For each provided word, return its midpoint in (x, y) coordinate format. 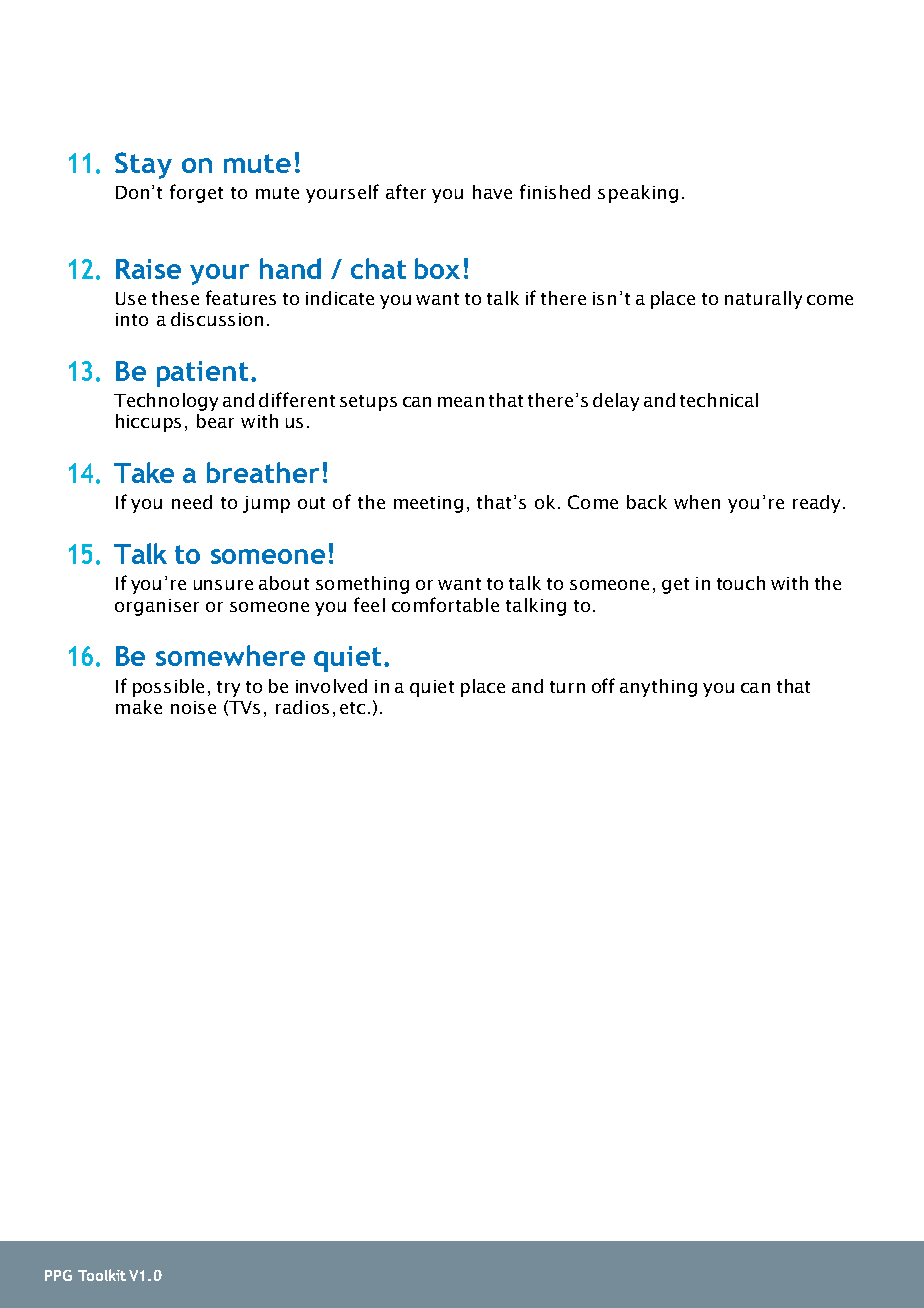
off (603, 685)
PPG (58, 1275)
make (139, 707)
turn (567, 687)
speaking (638, 194)
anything (658, 688)
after (406, 191)
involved (331, 686)
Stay (143, 165)
